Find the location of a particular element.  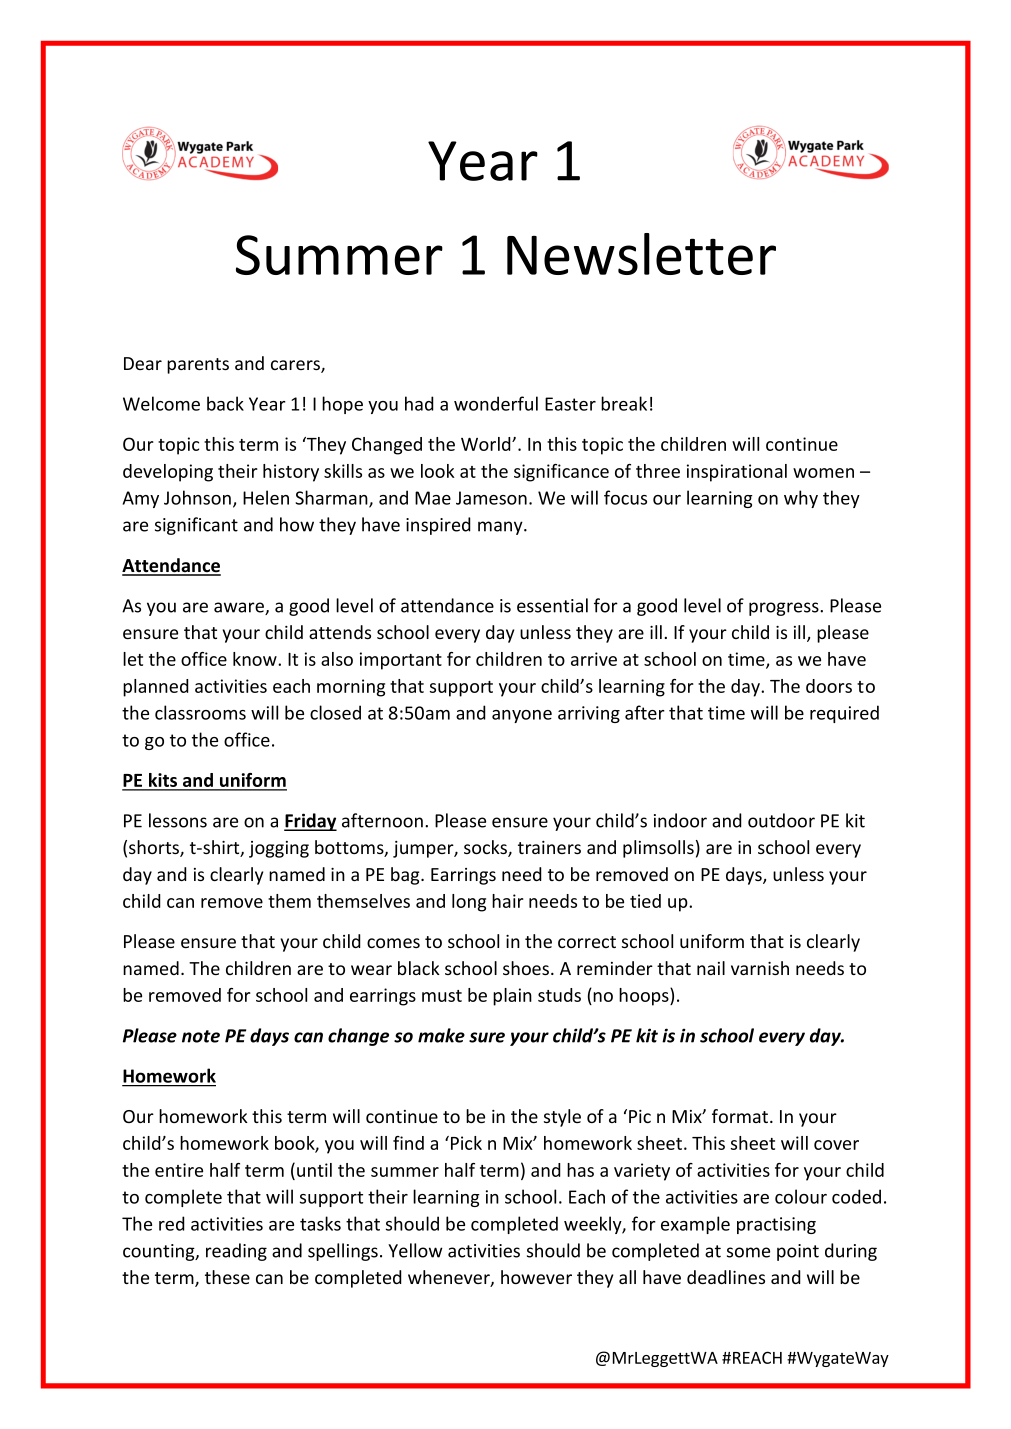

however is located at coordinates (536, 1277).
